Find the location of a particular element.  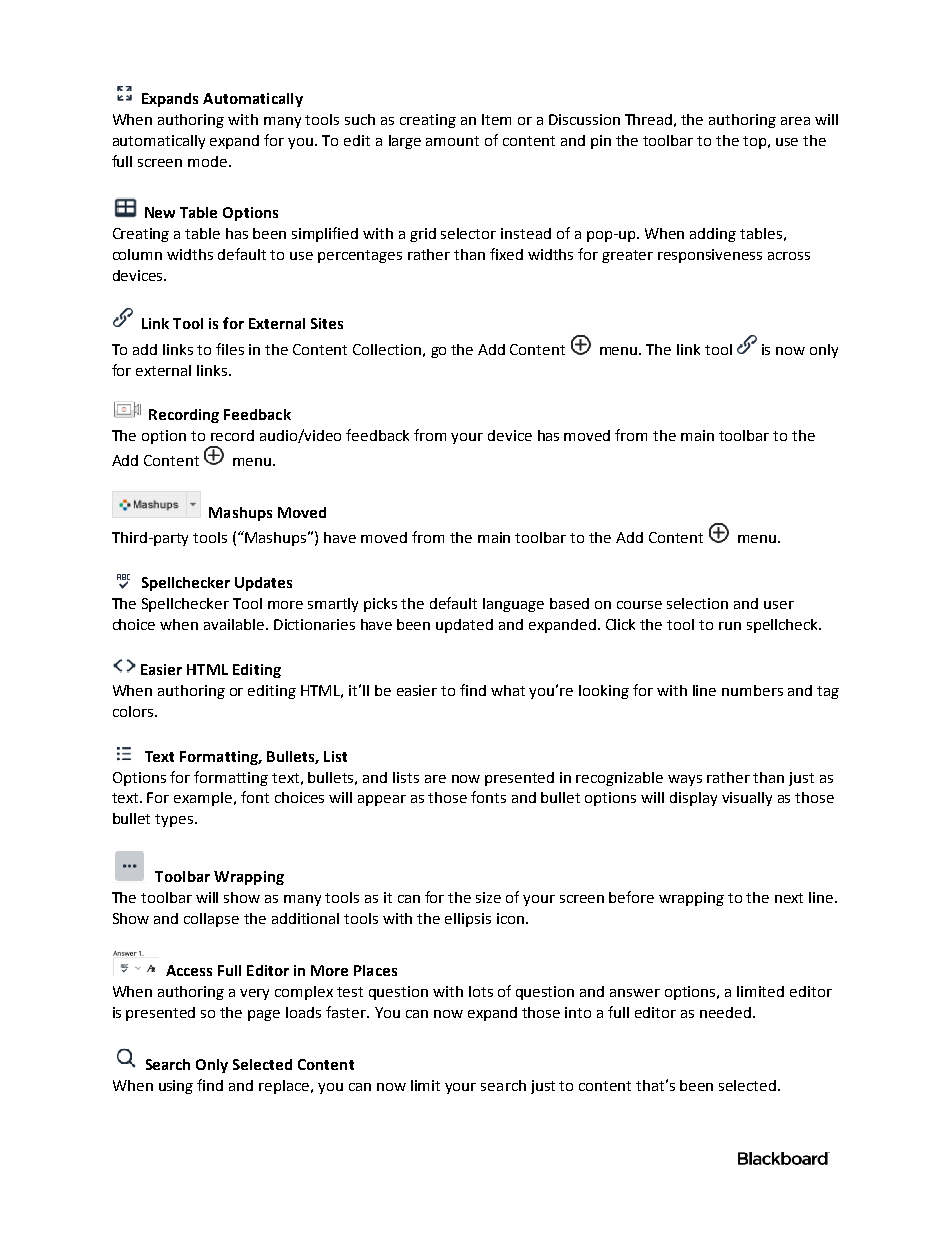

amount is located at coordinates (452, 141).
